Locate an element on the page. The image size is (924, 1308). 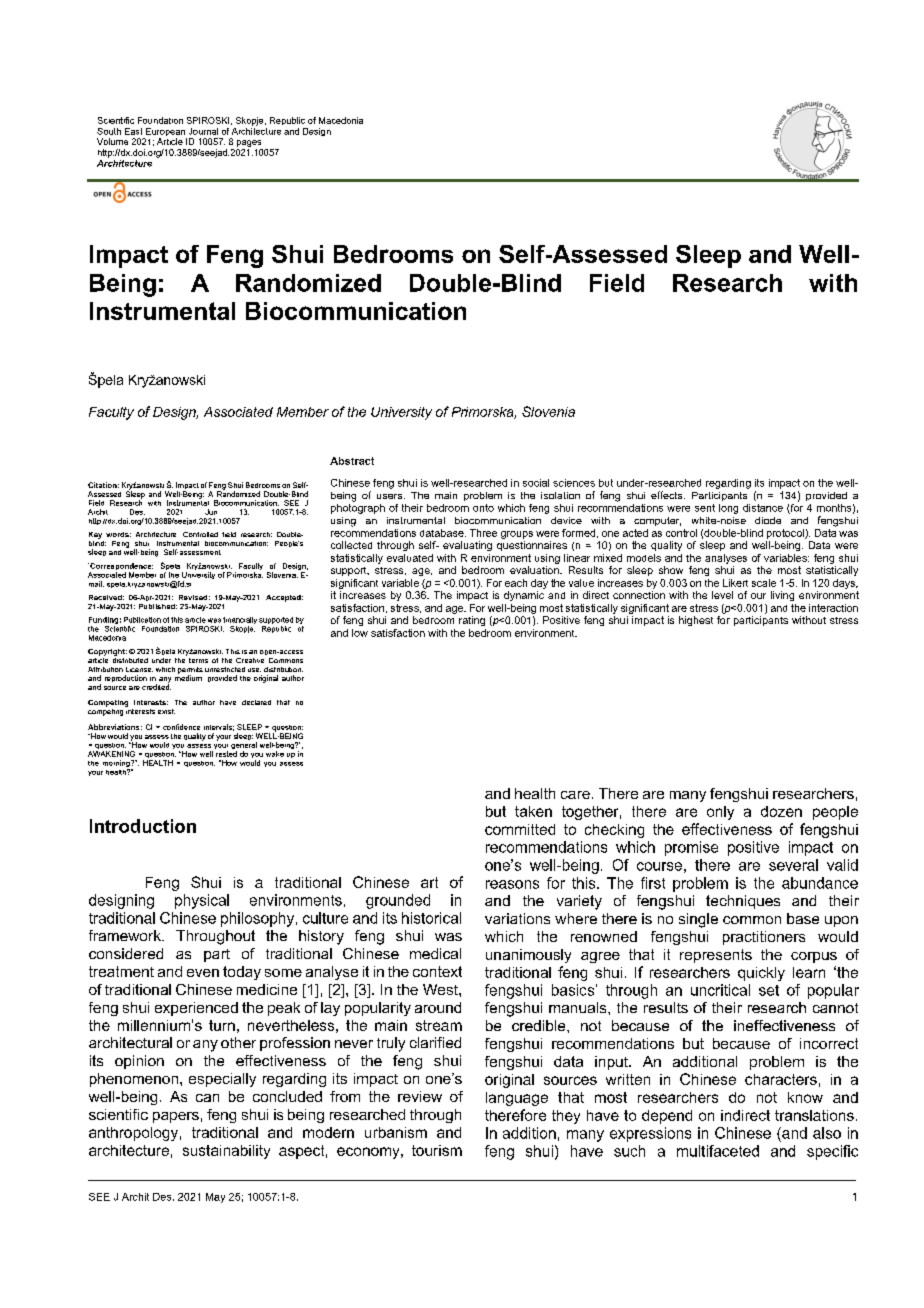
terms is located at coordinates (198, 660).
